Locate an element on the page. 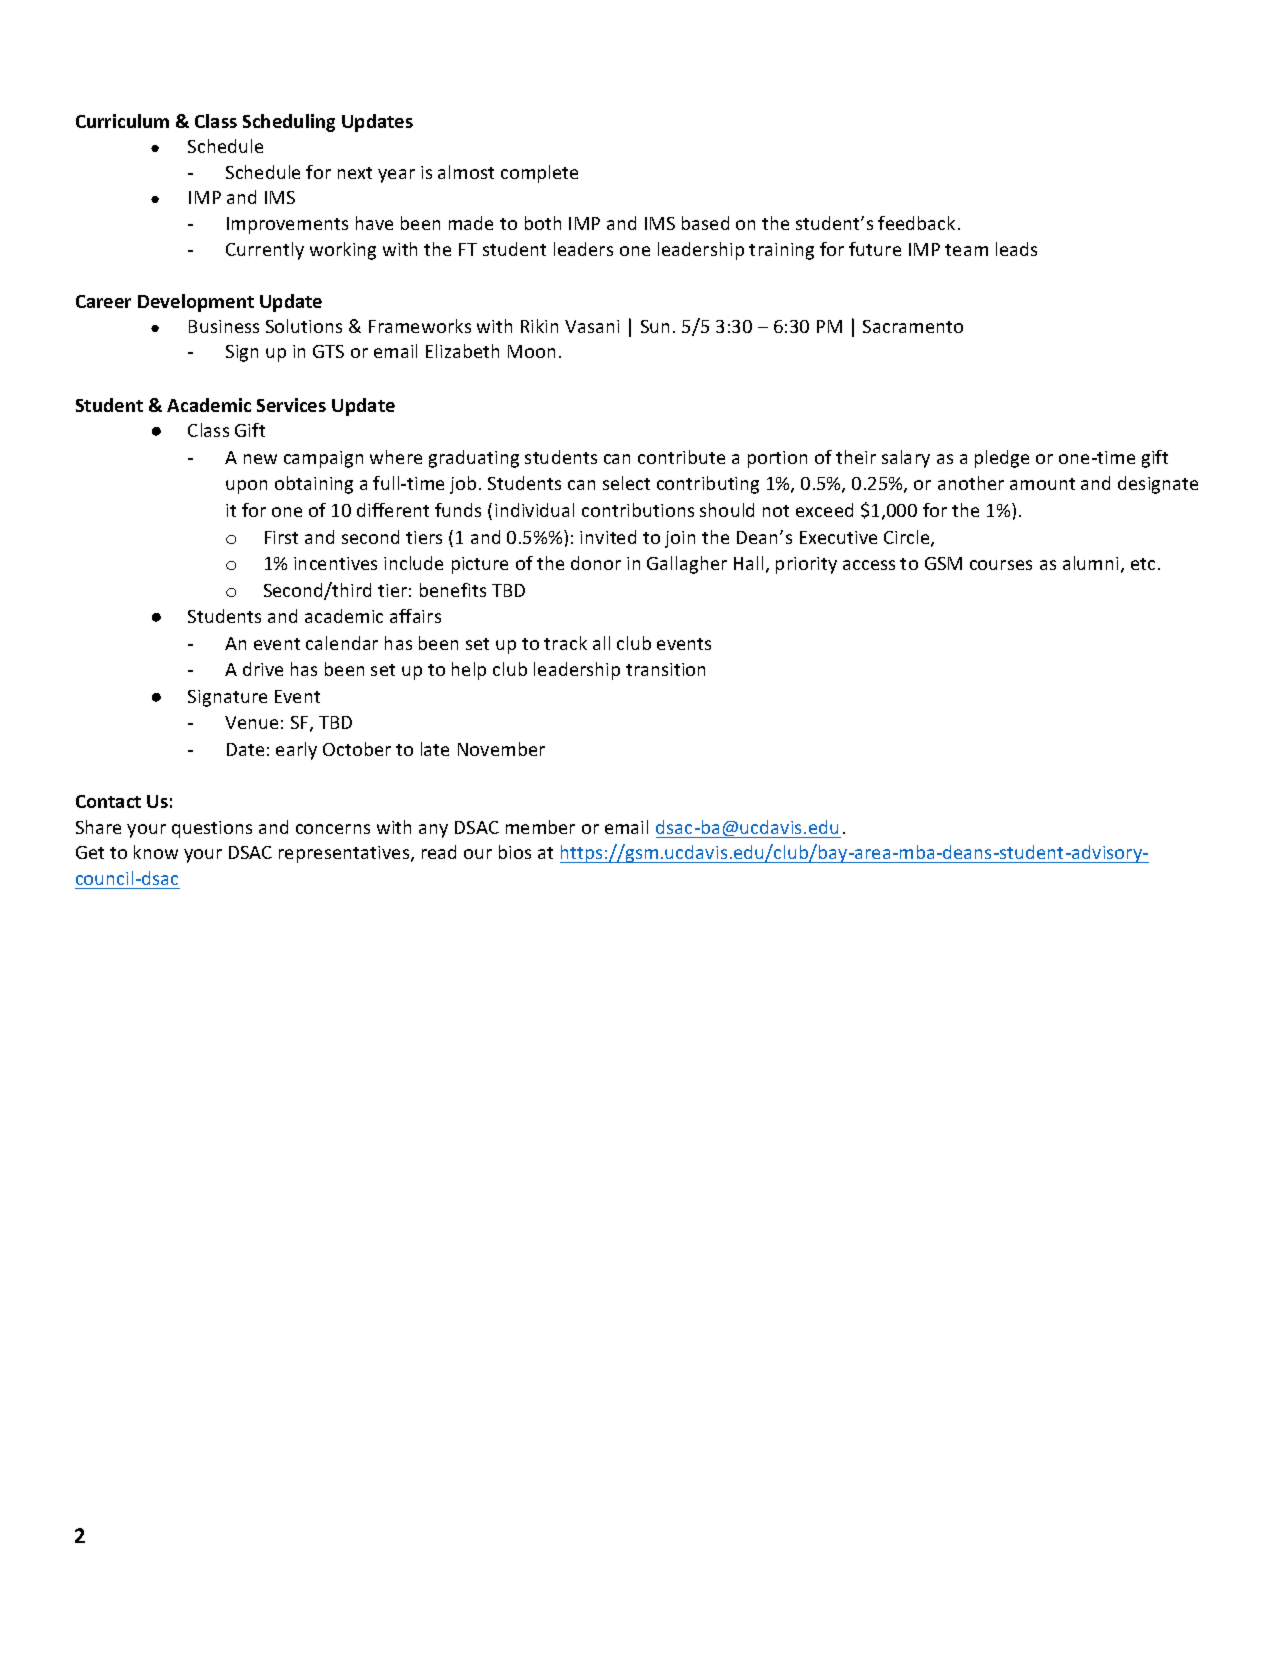 This image has height=1653, width=1278. bios is located at coordinates (515, 852).
